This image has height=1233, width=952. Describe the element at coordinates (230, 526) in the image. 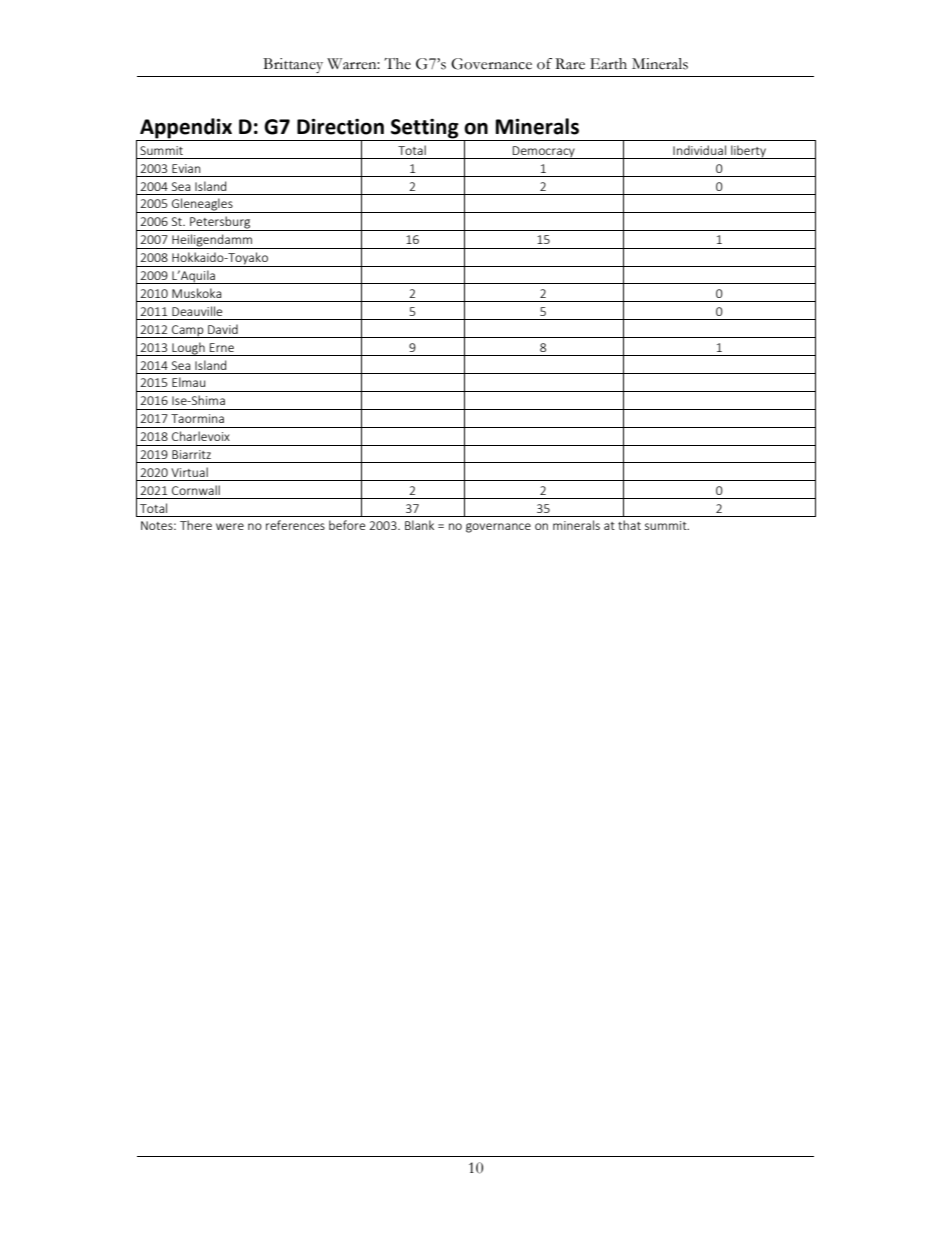

I see `were` at that location.
